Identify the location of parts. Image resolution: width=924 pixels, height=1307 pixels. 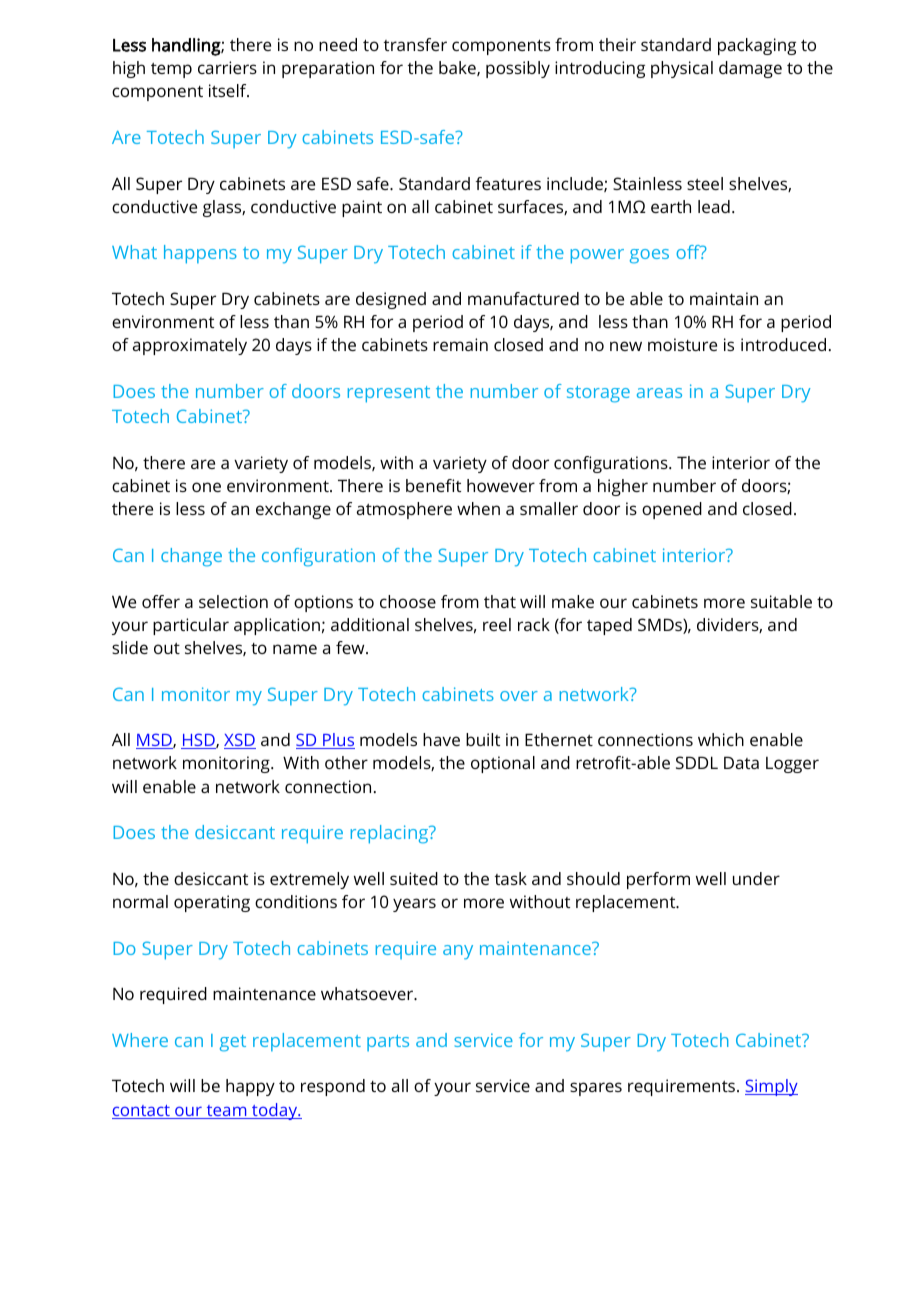
(388, 1043).
